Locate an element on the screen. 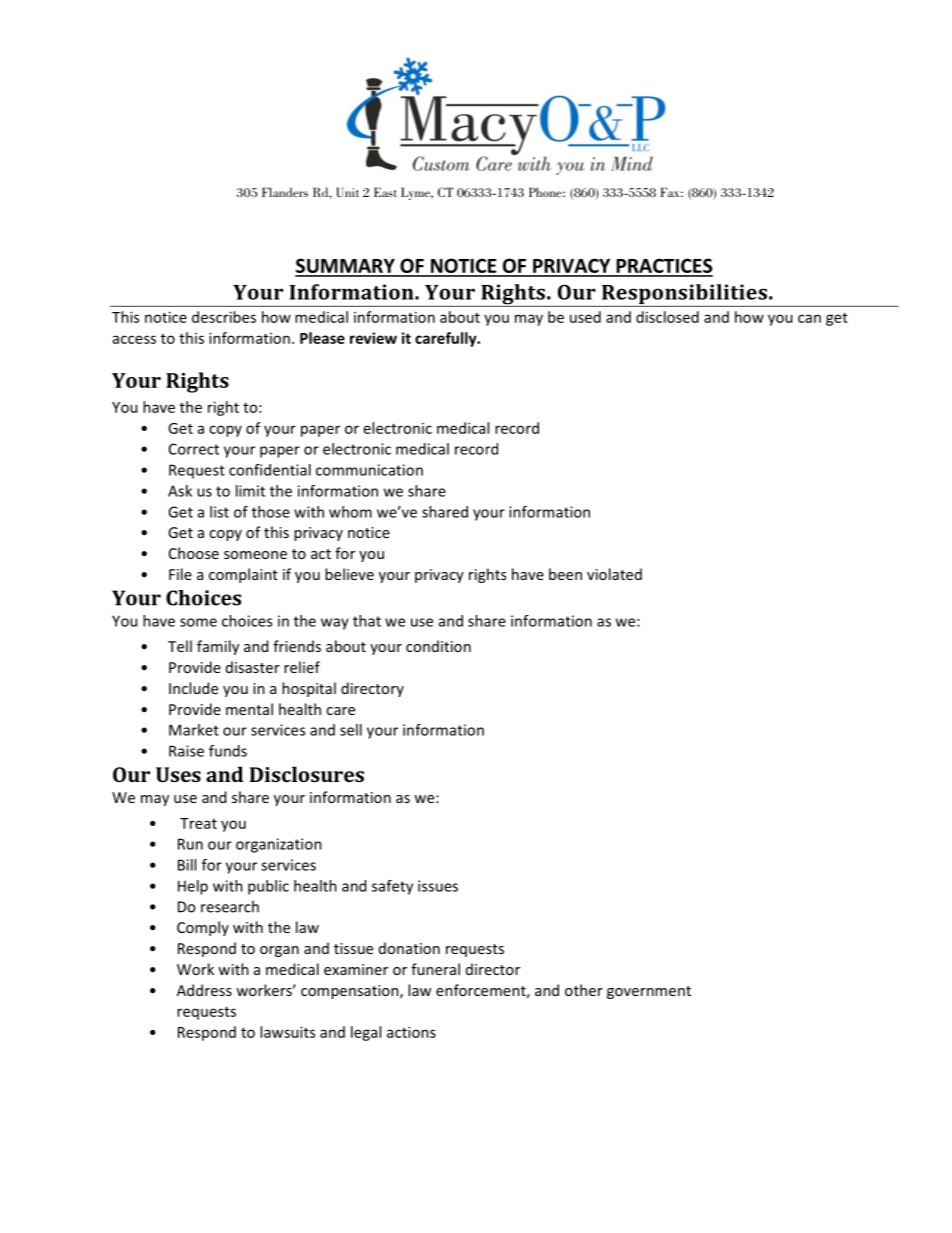  Flanders is located at coordinates (285, 192).
